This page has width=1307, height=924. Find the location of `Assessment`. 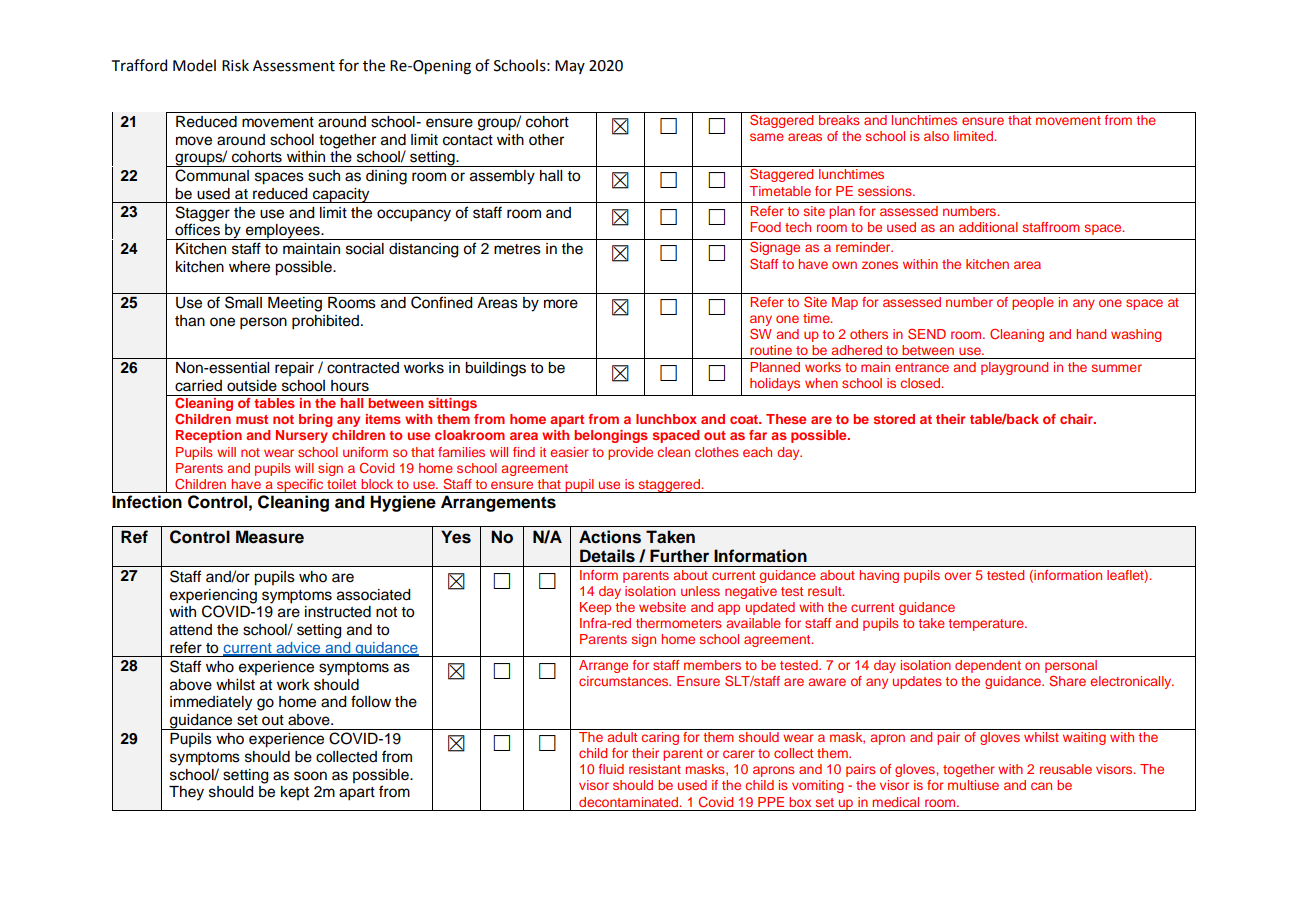

Assessment is located at coordinates (294, 66).
